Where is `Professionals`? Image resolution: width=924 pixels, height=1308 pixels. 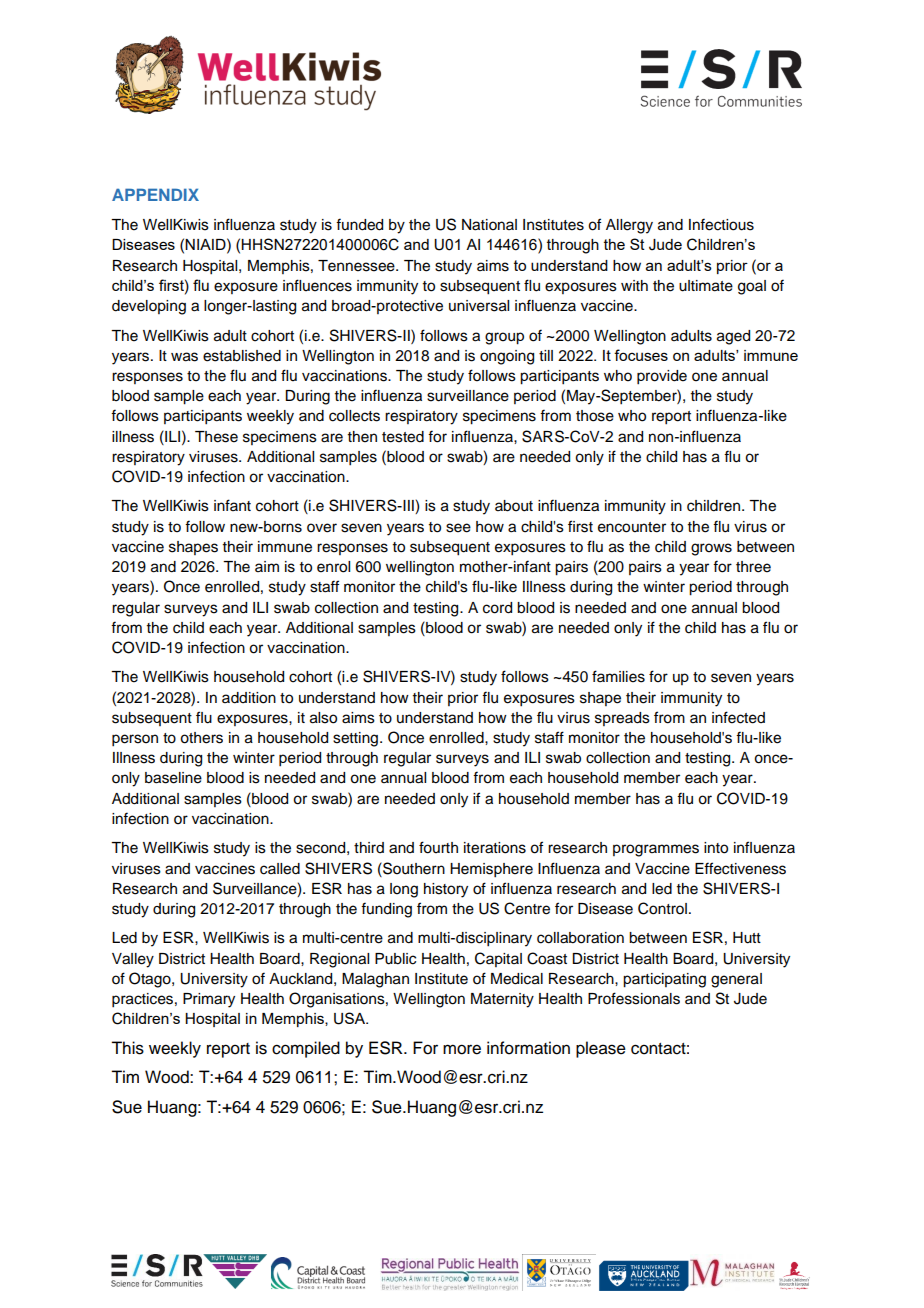
Professionals is located at coordinates (634, 998).
